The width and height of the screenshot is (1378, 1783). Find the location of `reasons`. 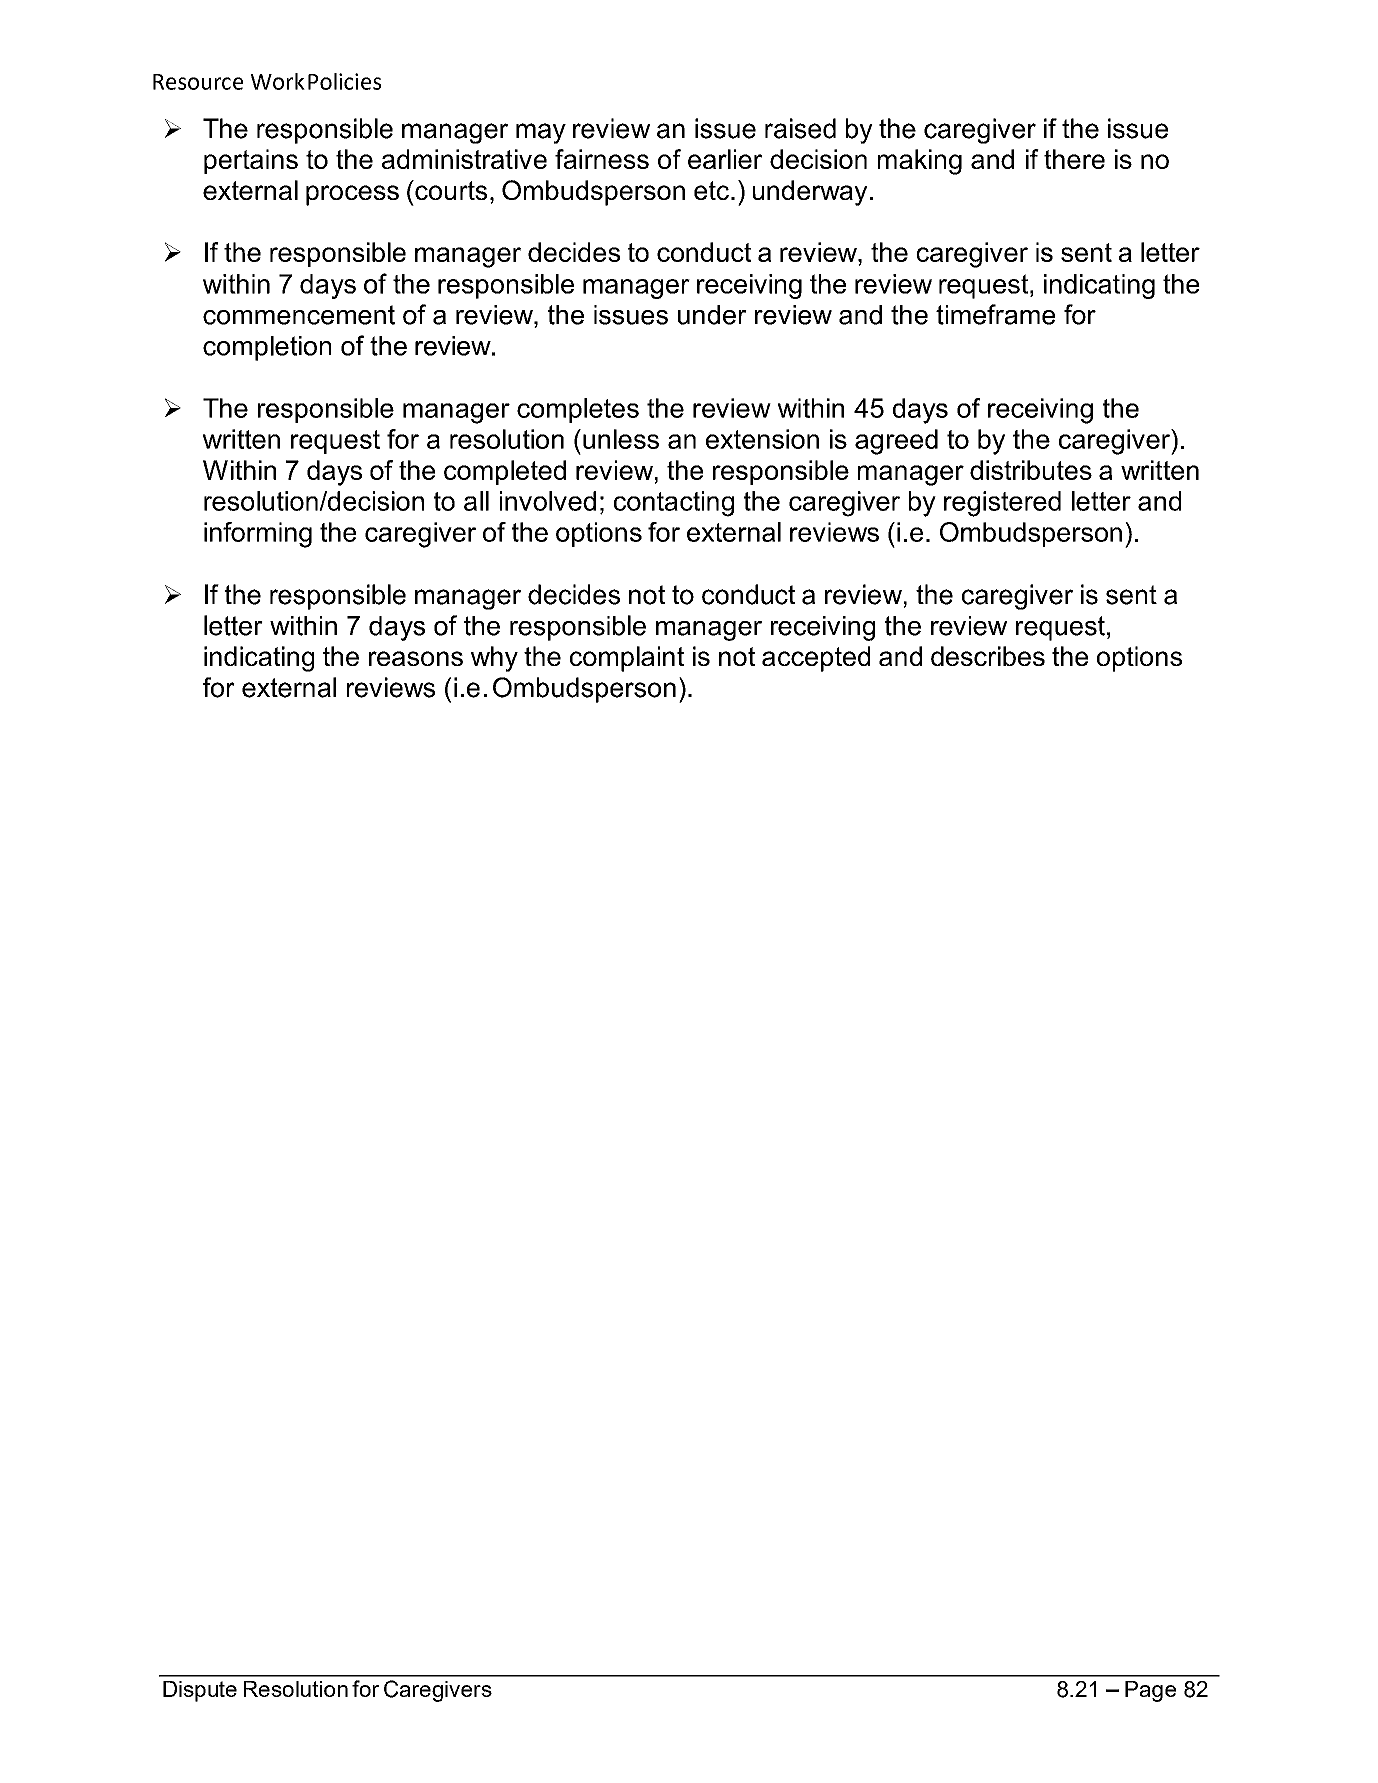

reasons is located at coordinates (416, 658).
